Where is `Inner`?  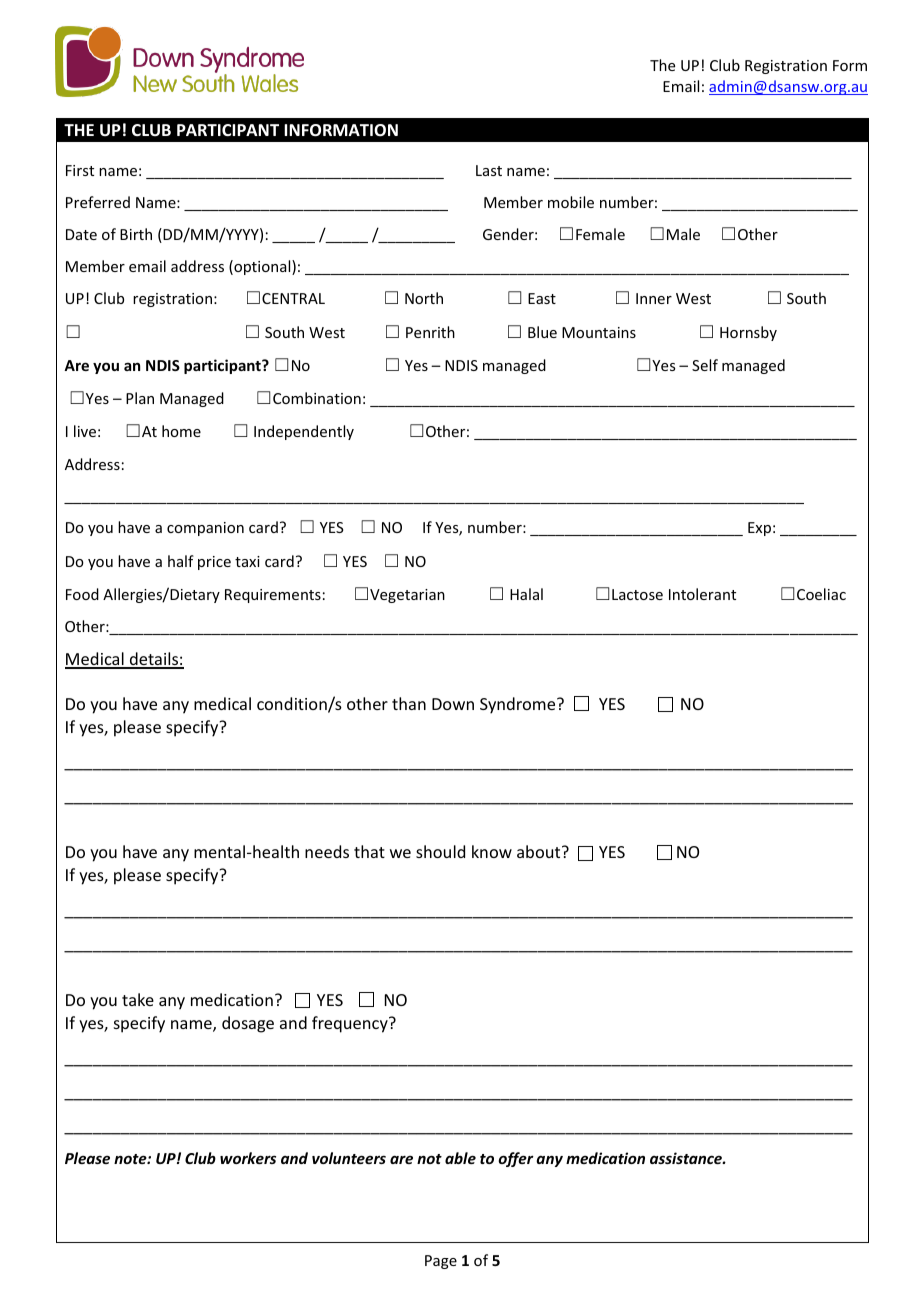
Inner is located at coordinates (654, 298).
